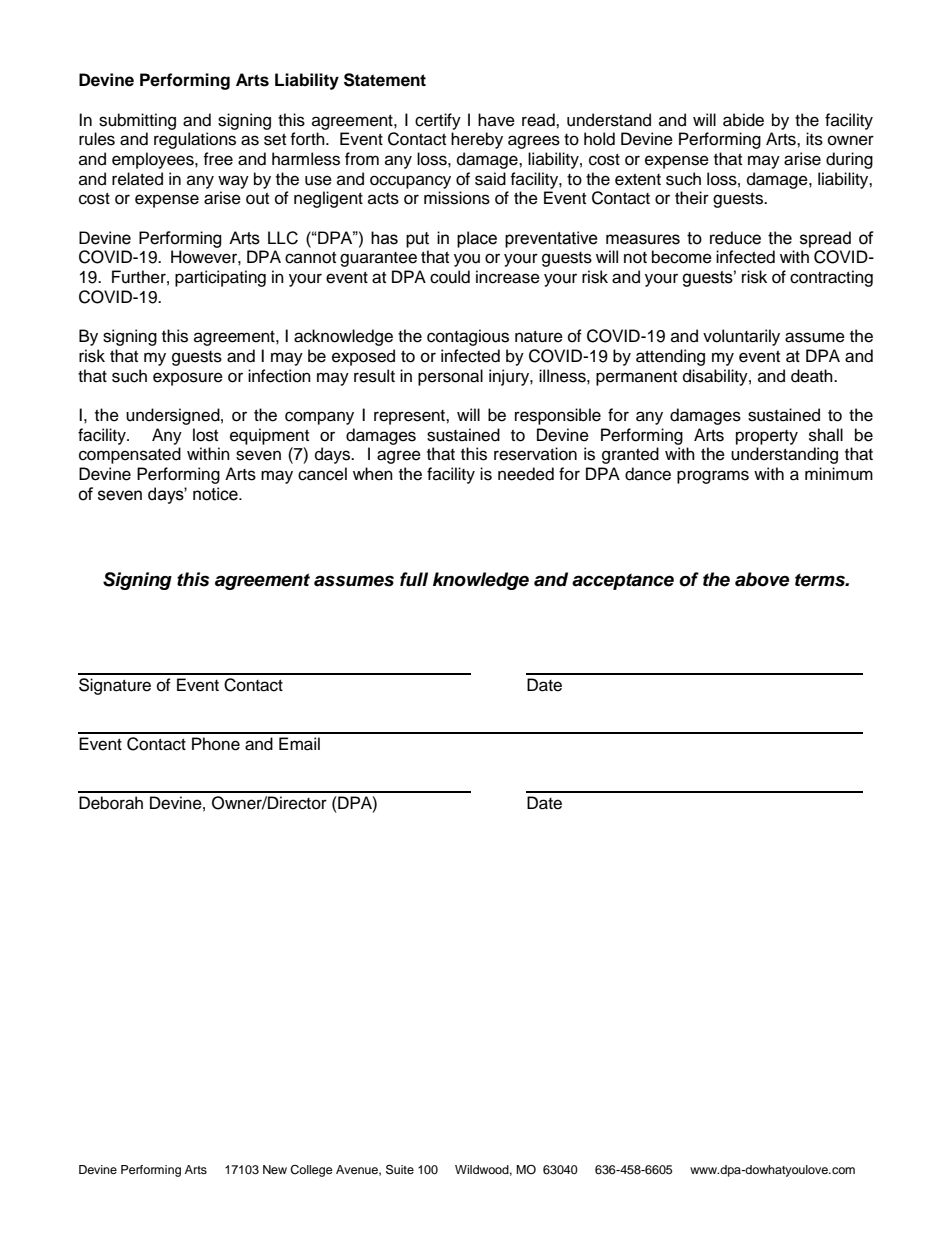 The height and width of the screenshot is (1233, 952). I want to click on Email, so click(299, 744).
